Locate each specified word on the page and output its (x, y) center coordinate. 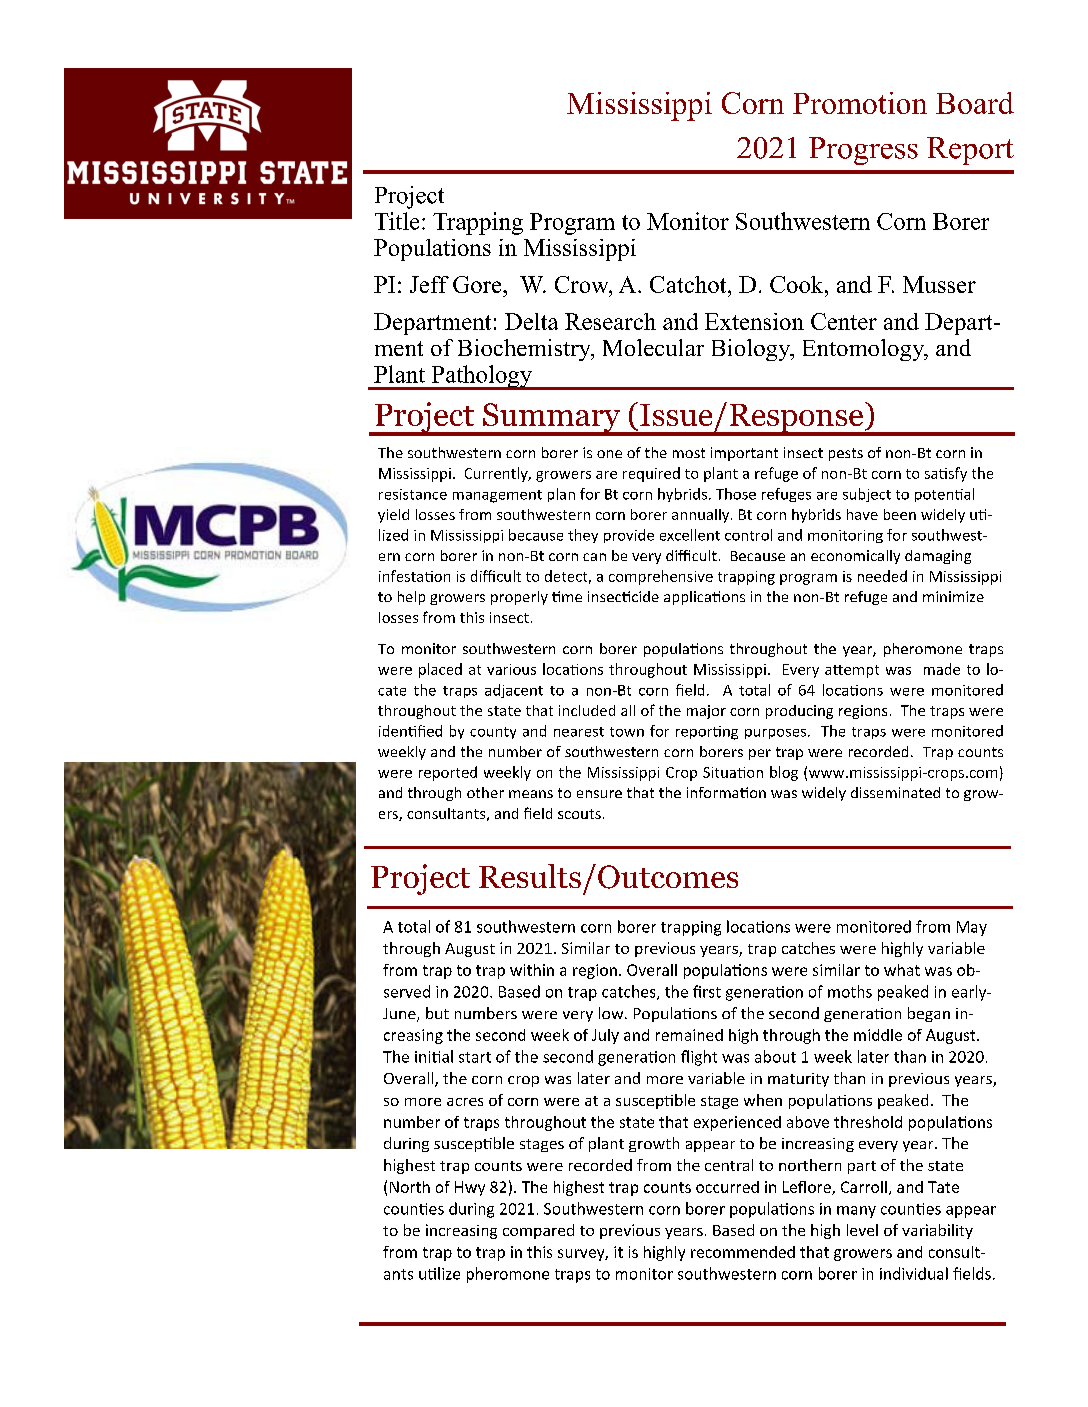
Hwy (470, 1188)
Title (397, 221)
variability (937, 1231)
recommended (743, 1252)
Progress (863, 151)
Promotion (860, 103)
